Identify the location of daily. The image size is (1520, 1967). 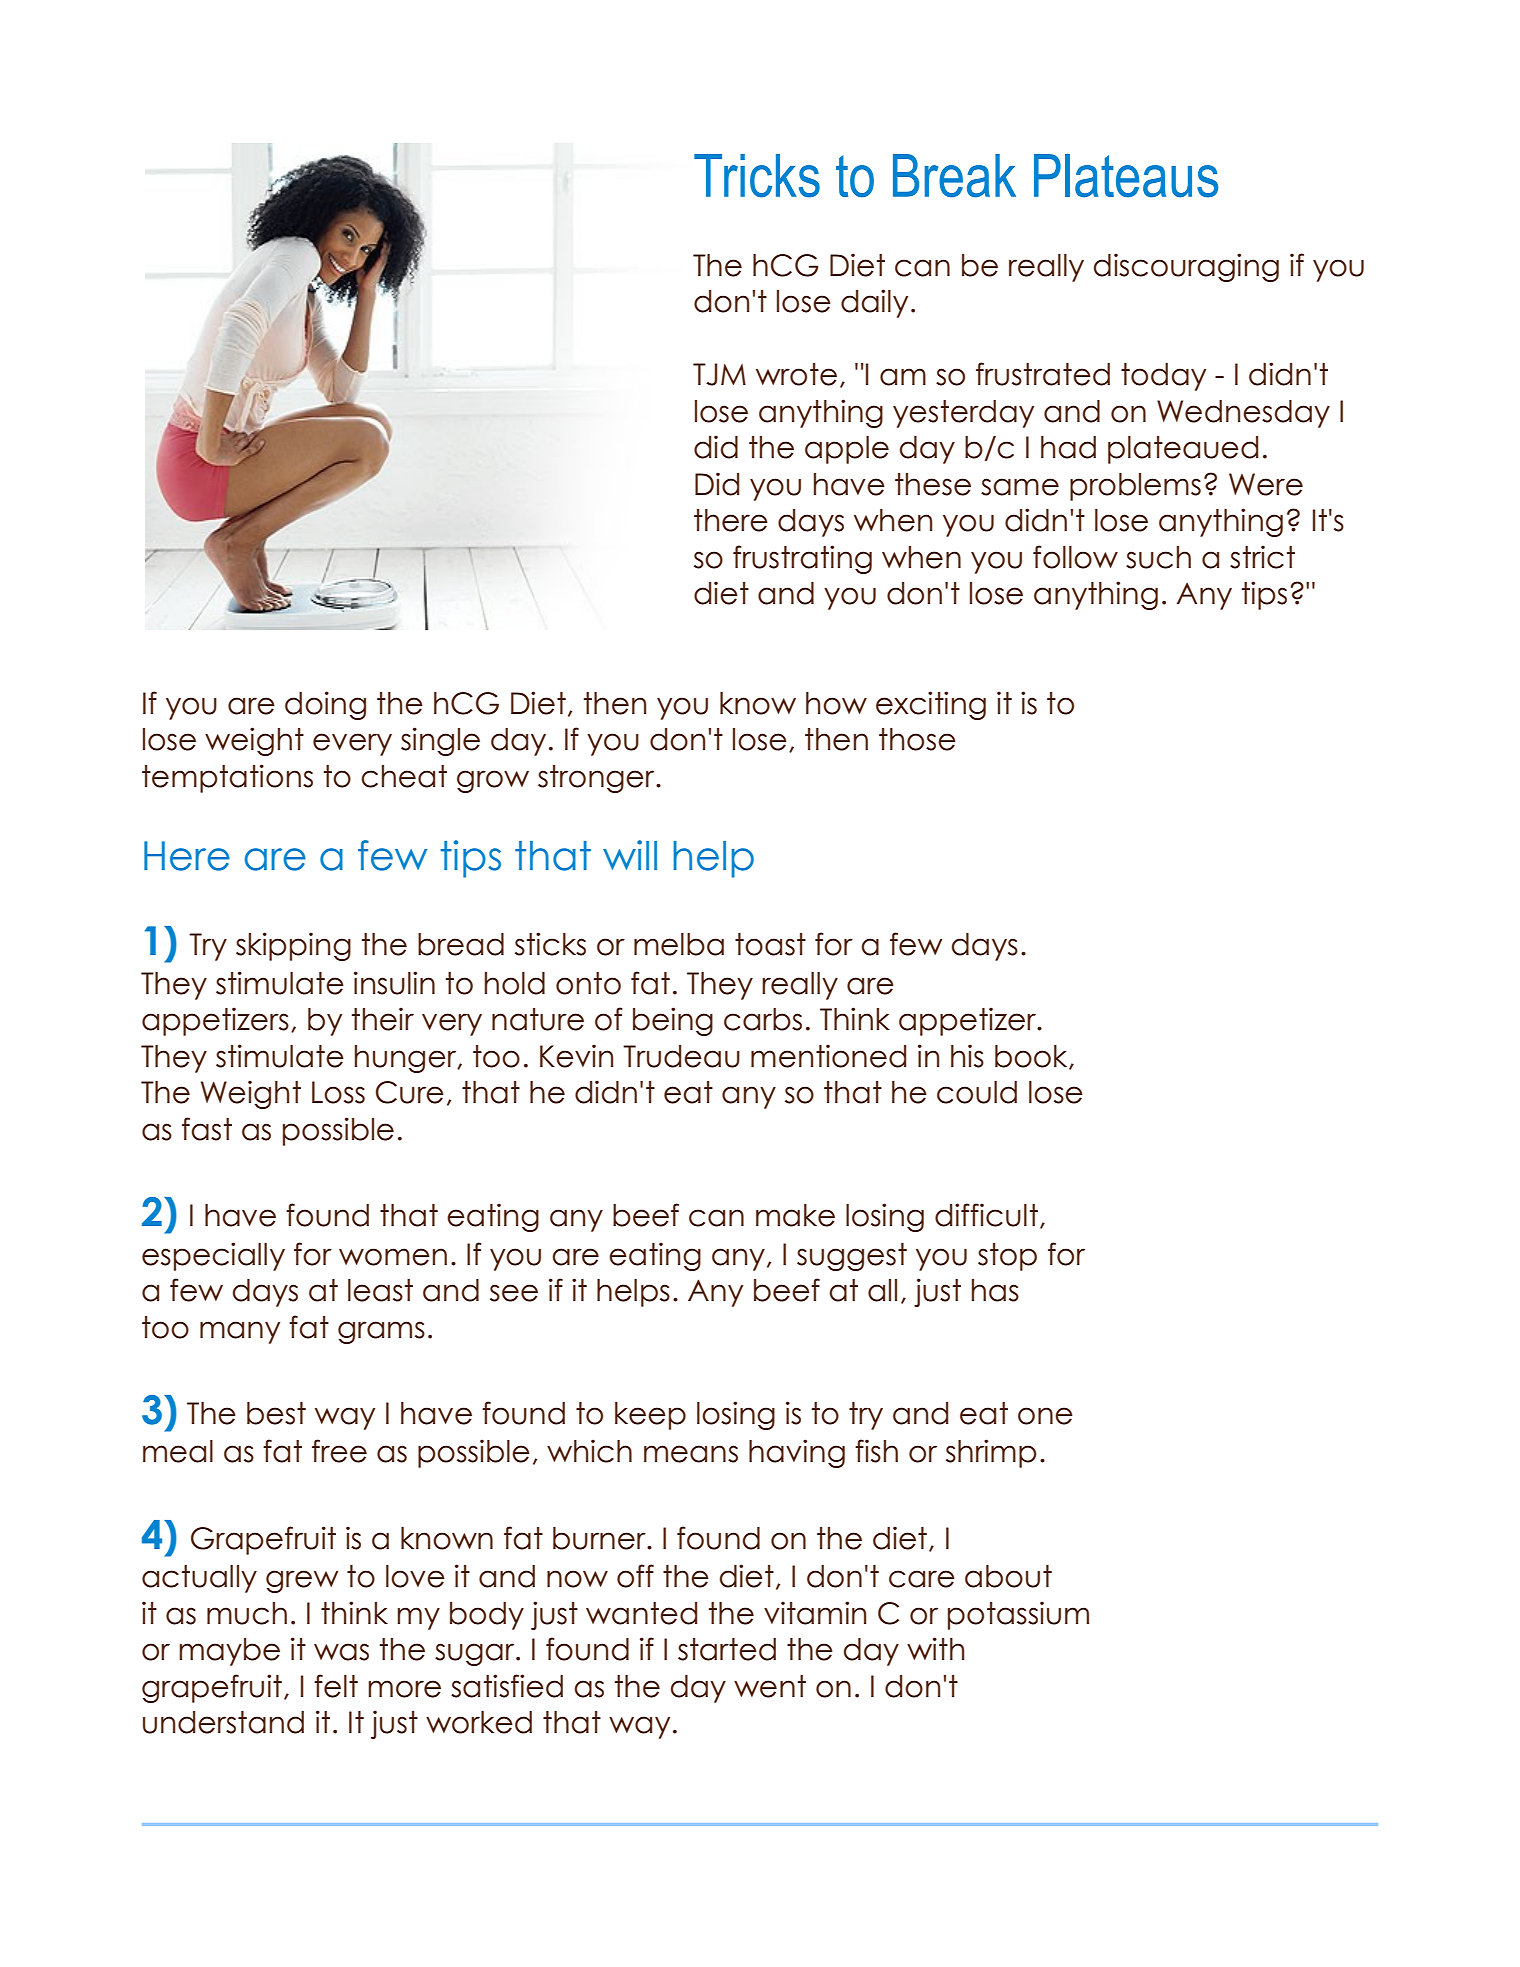
(874, 303).
